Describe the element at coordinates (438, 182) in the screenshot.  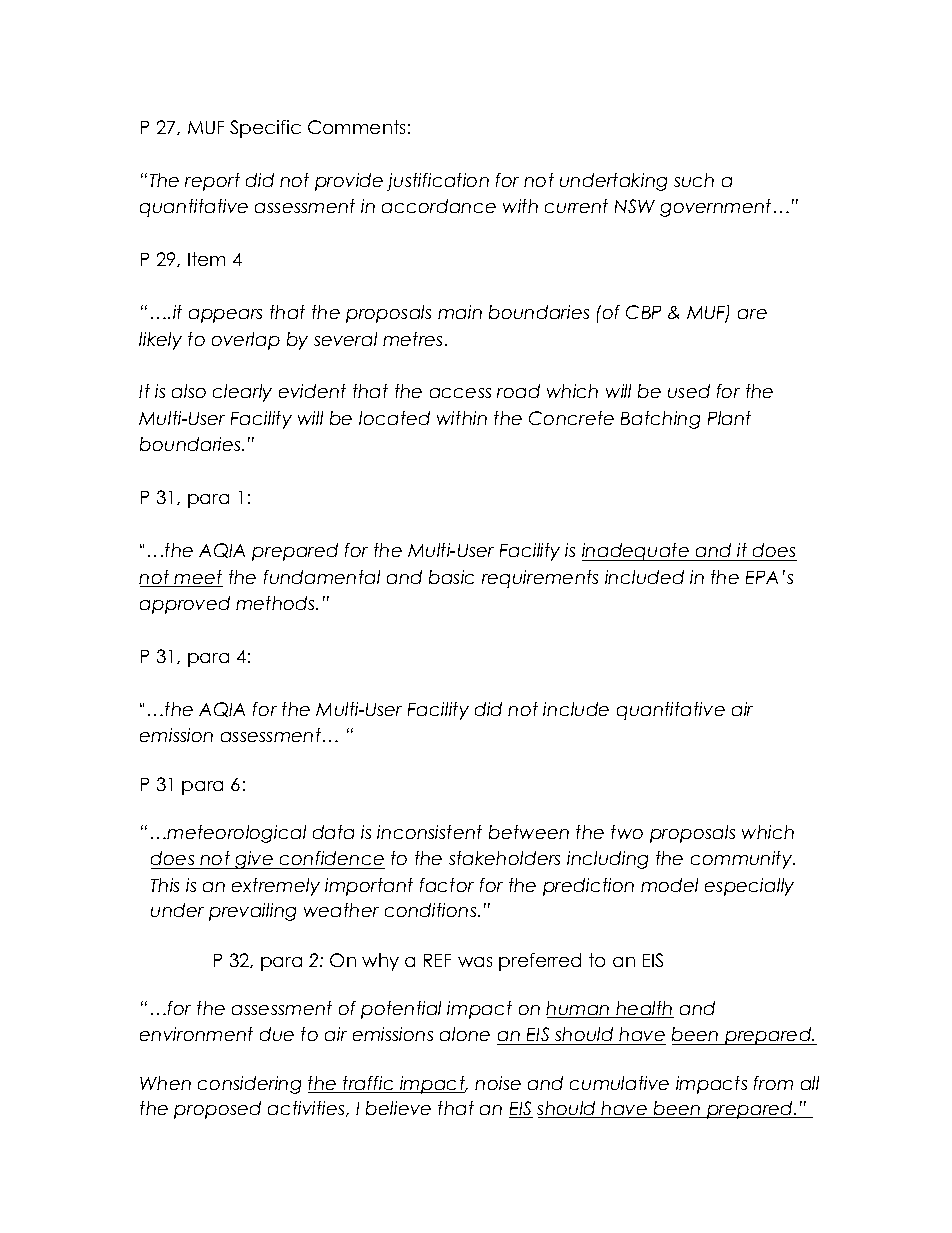
I see `justification` at that location.
